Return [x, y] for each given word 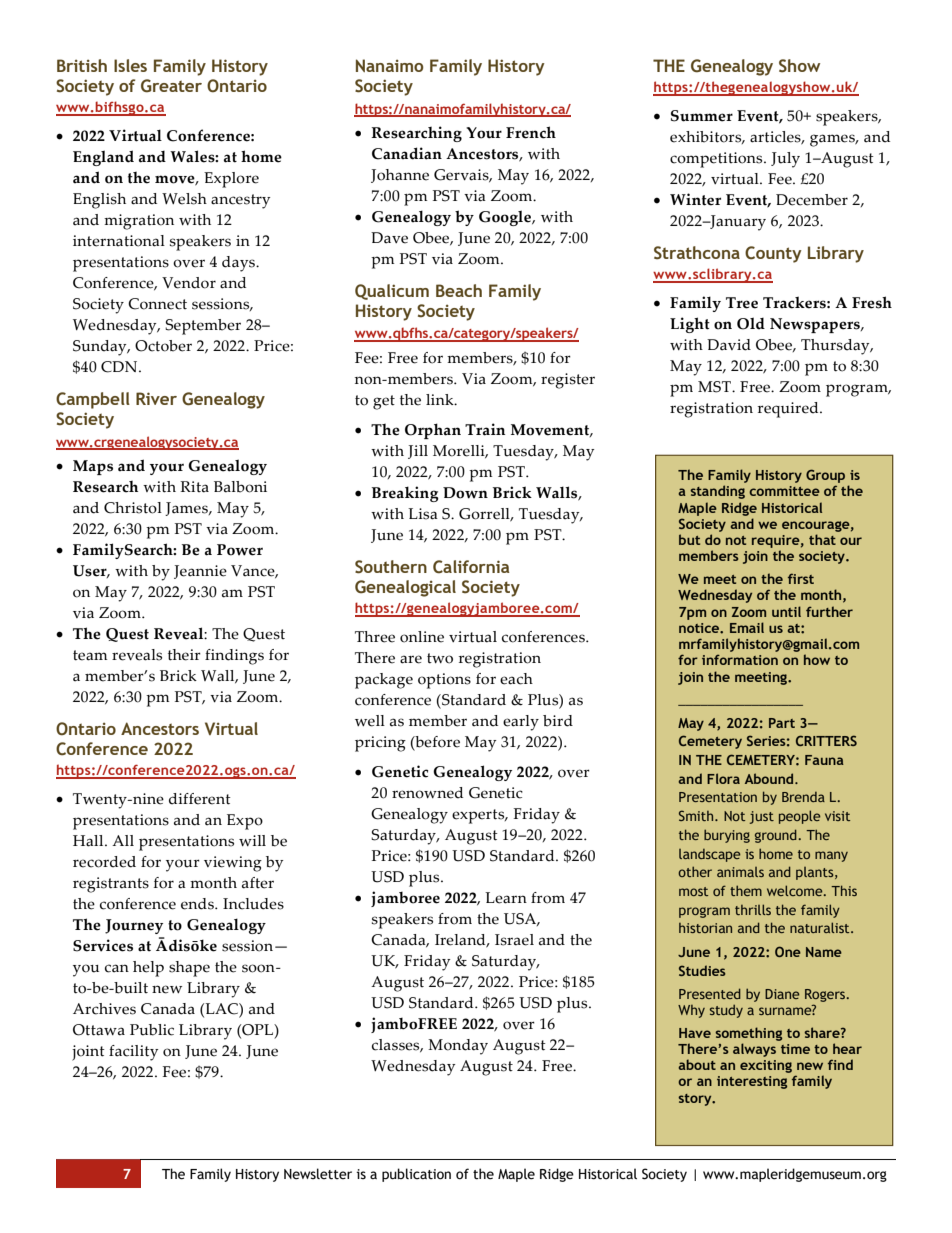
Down [465, 493]
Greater [171, 86]
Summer [702, 116]
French [531, 132]
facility [133, 1053]
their [184, 655]
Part [782, 723]
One [788, 951]
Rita [194, 487]
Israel [514, 940]
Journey [134, 926]
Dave [389, 238]
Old [751, 323]
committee [784, 491]
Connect [157, 304]
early [521, 723]
